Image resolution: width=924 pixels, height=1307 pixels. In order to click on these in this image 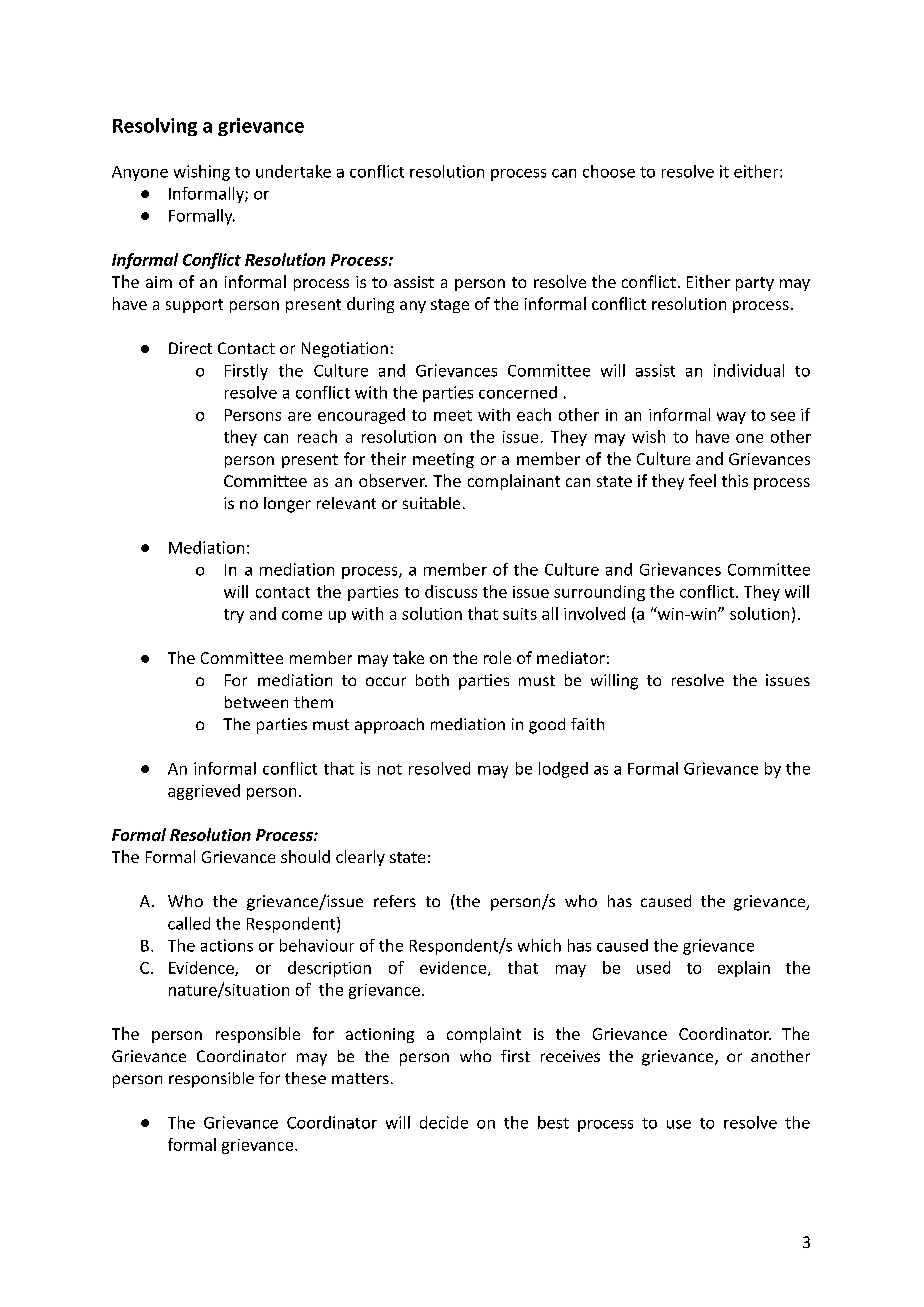, I will do `click(305, 1078)`.
